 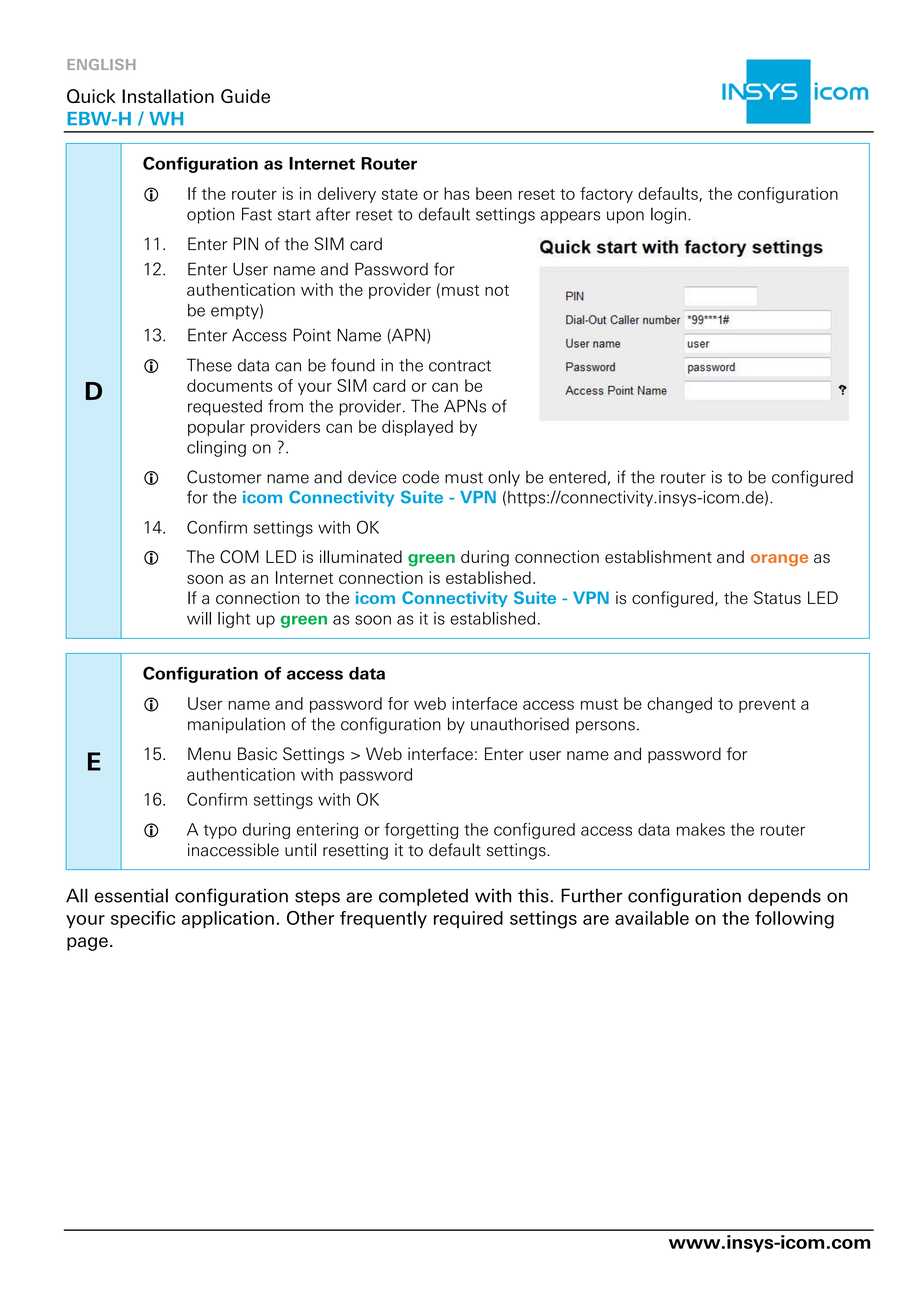 What do you see at coordinates (668, 215) in the image?
I see `login` at bounding box center [668, 215].
